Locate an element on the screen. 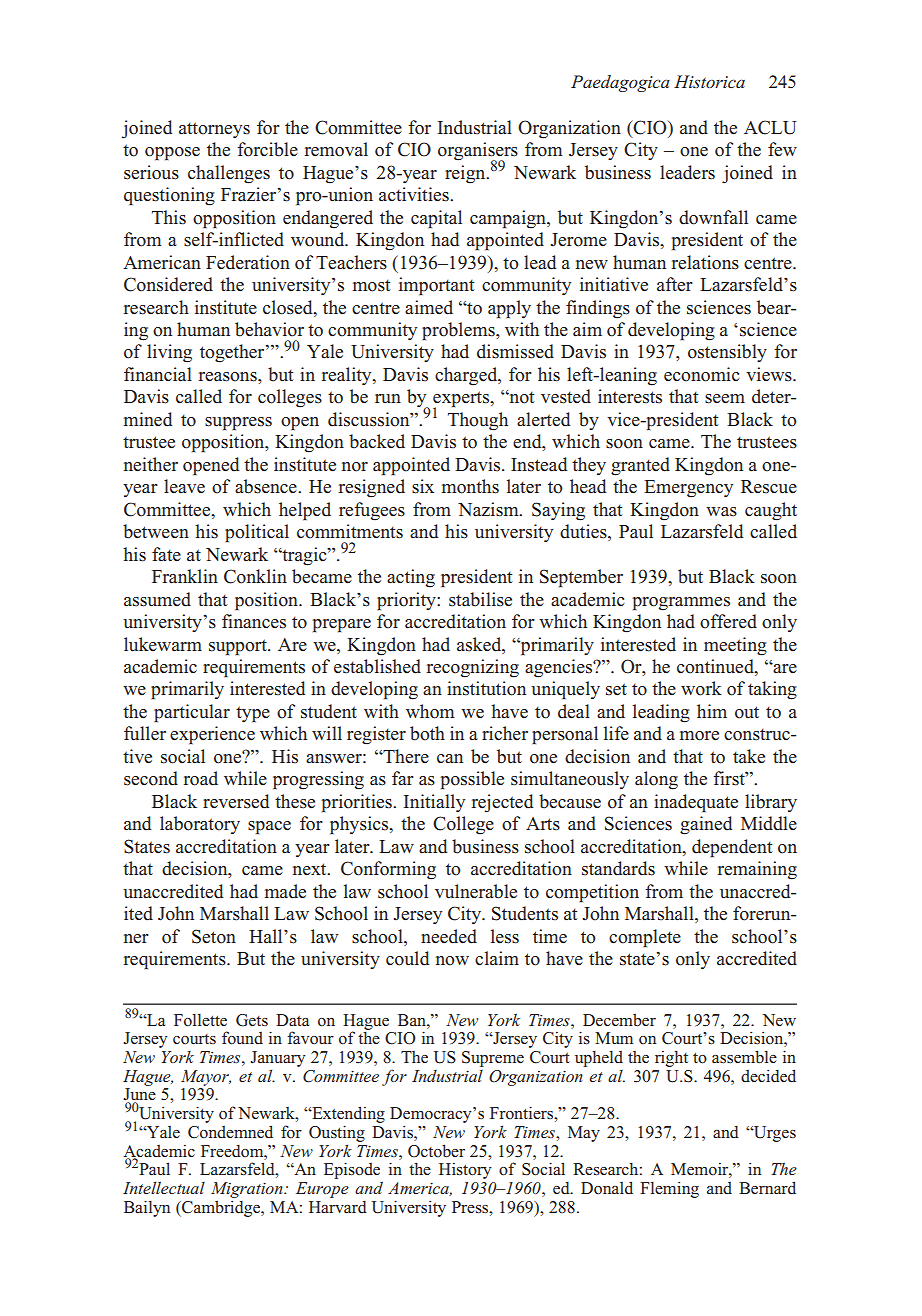 The image size is (922, 1316). Migration is located at coordinates (248, 1190).
